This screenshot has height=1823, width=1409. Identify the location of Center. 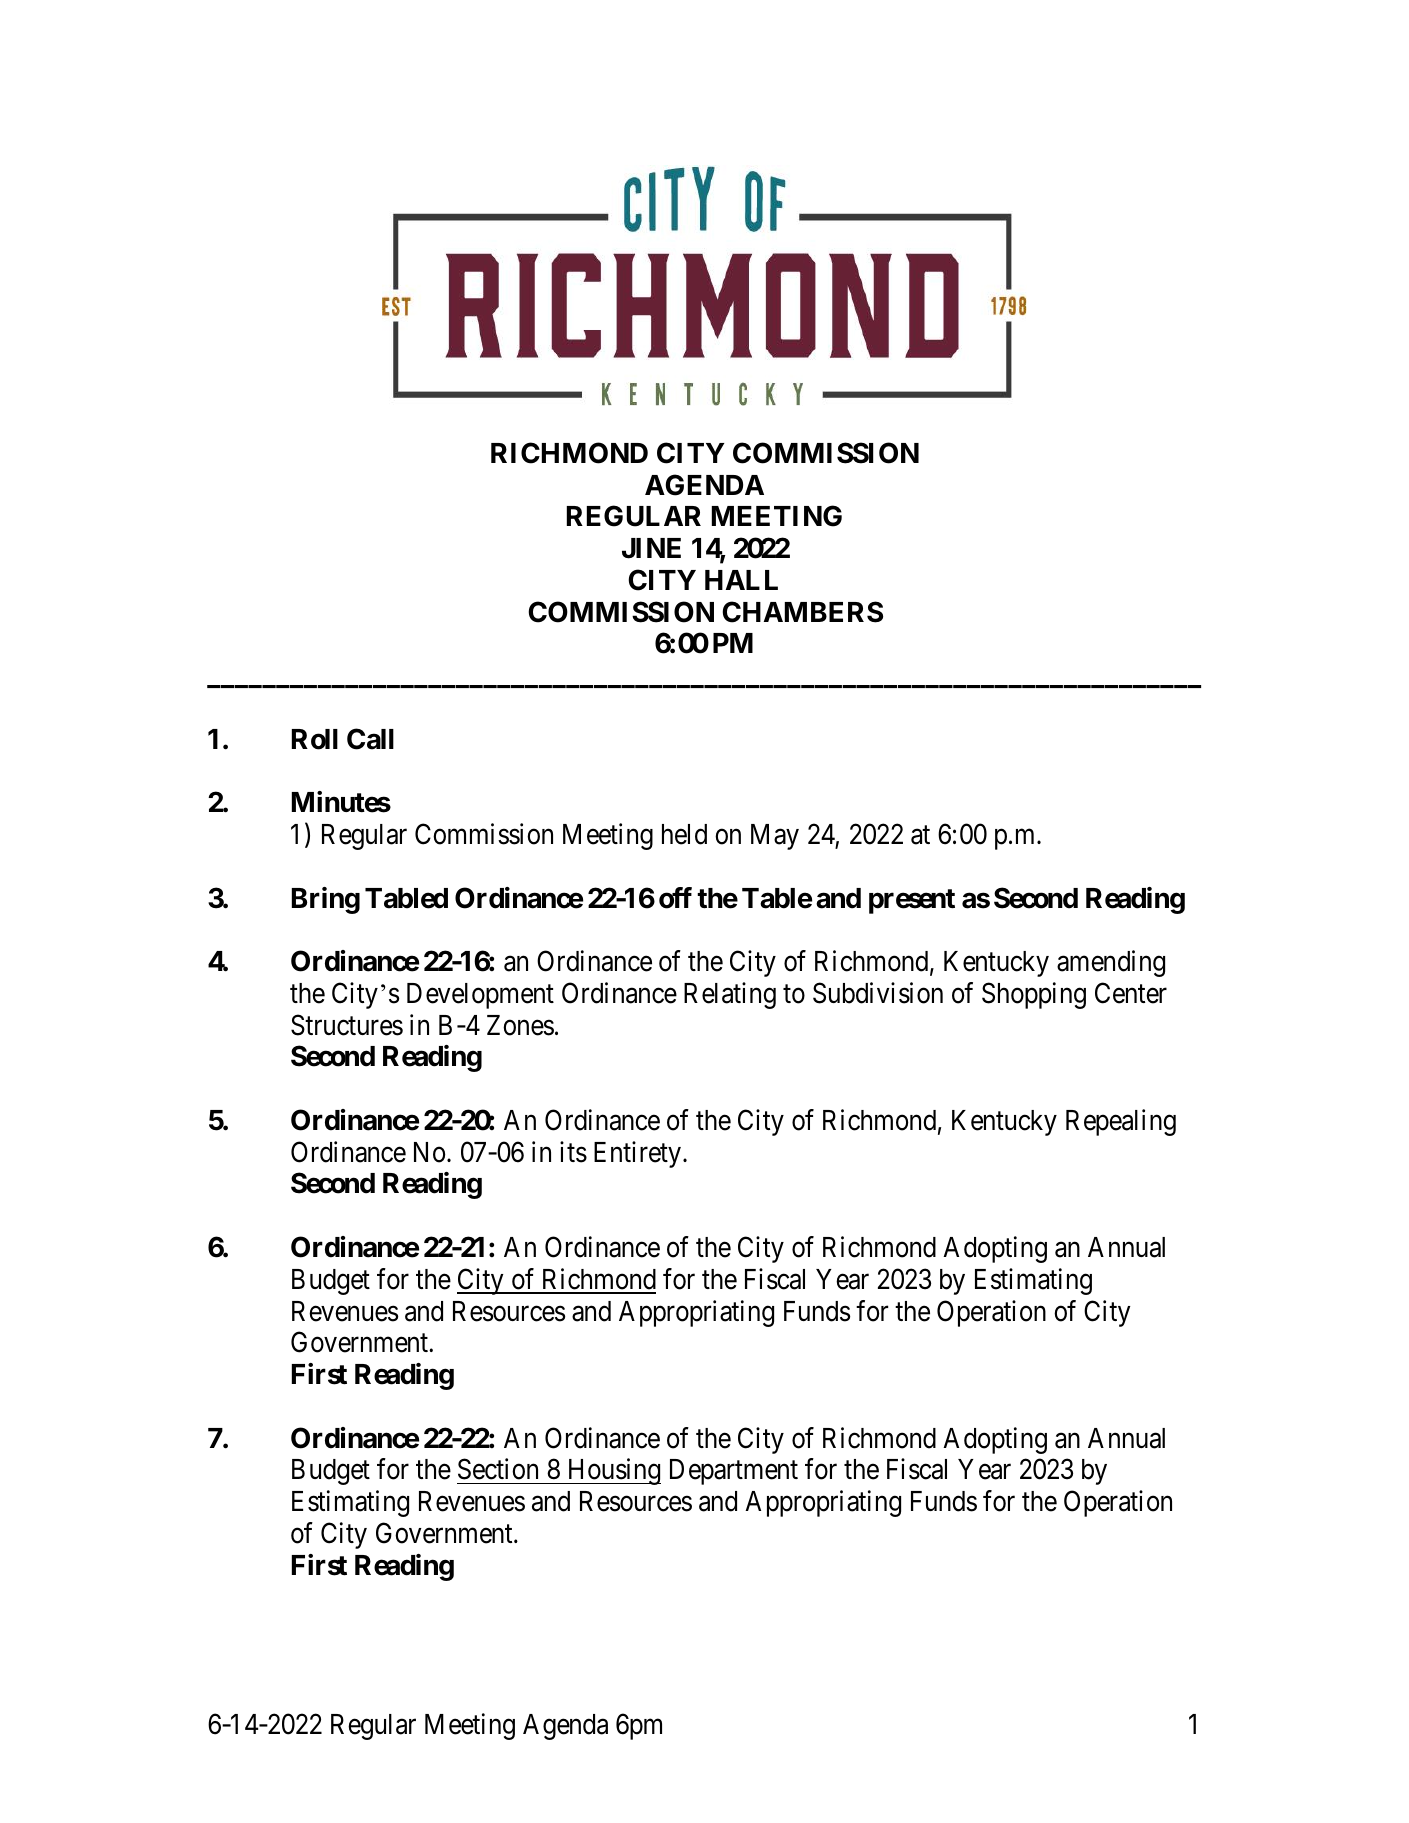
(1131, 993).
